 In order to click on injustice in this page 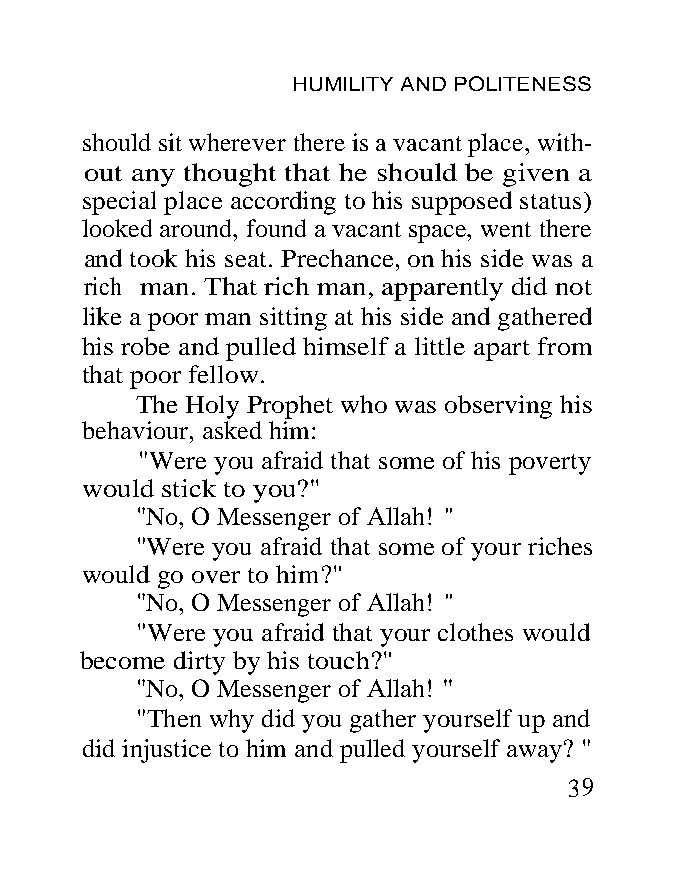, I will do `click(166, 751)`.
